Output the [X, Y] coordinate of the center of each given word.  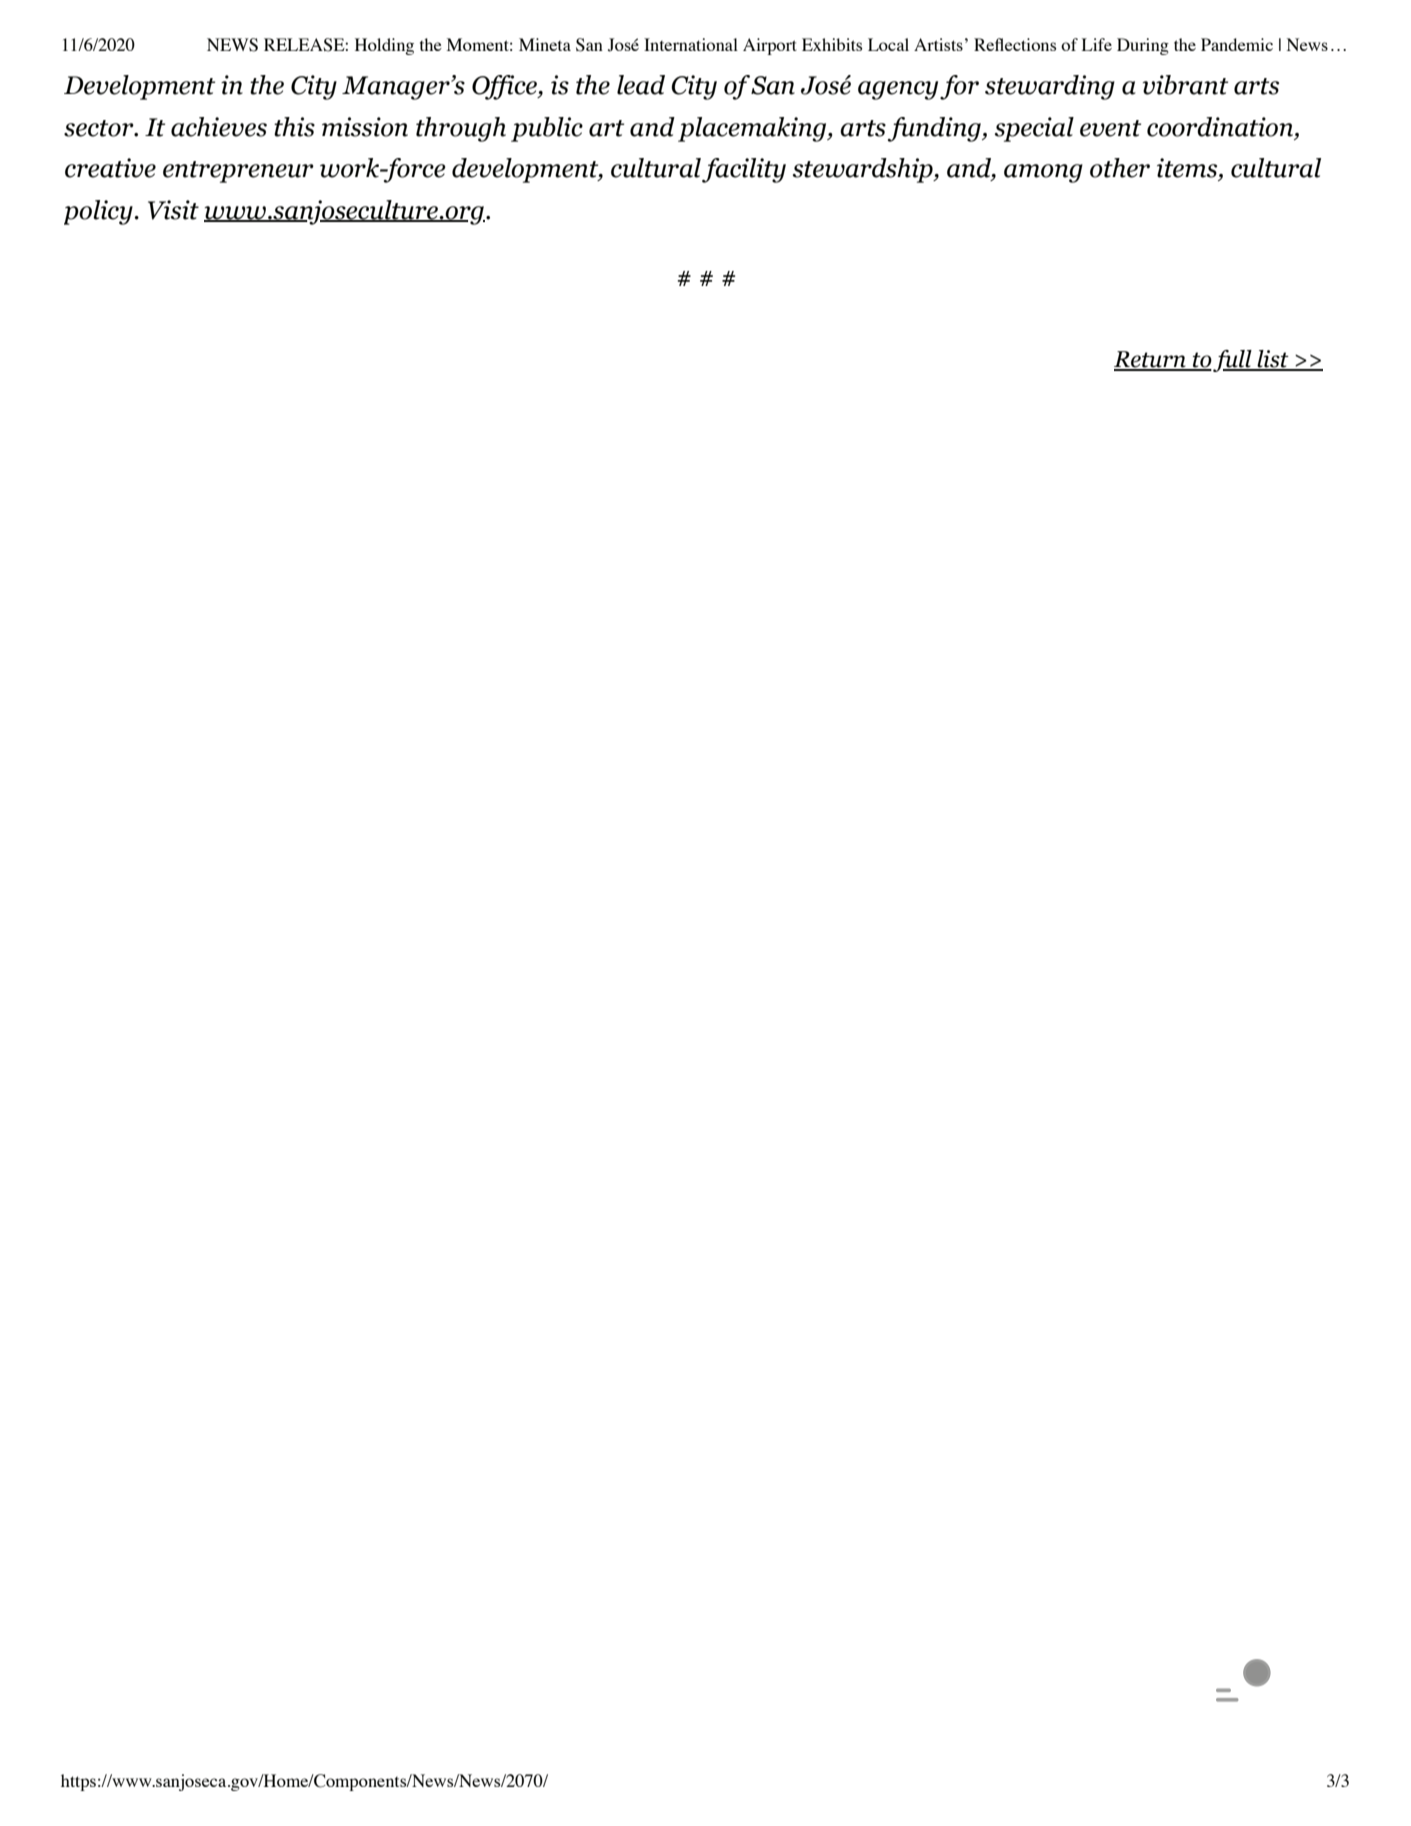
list [1273, 360]
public [547, 129]
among [1043, 173]
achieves [219, 127]
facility [744, 170]
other [1120, 168]
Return [1151, 360]
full [1233, 361]
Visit [173, 210]
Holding [384, 46]
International [691, 44]
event [1110, 128]
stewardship [864, 170]
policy [98, 212]
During [1143, 46]
